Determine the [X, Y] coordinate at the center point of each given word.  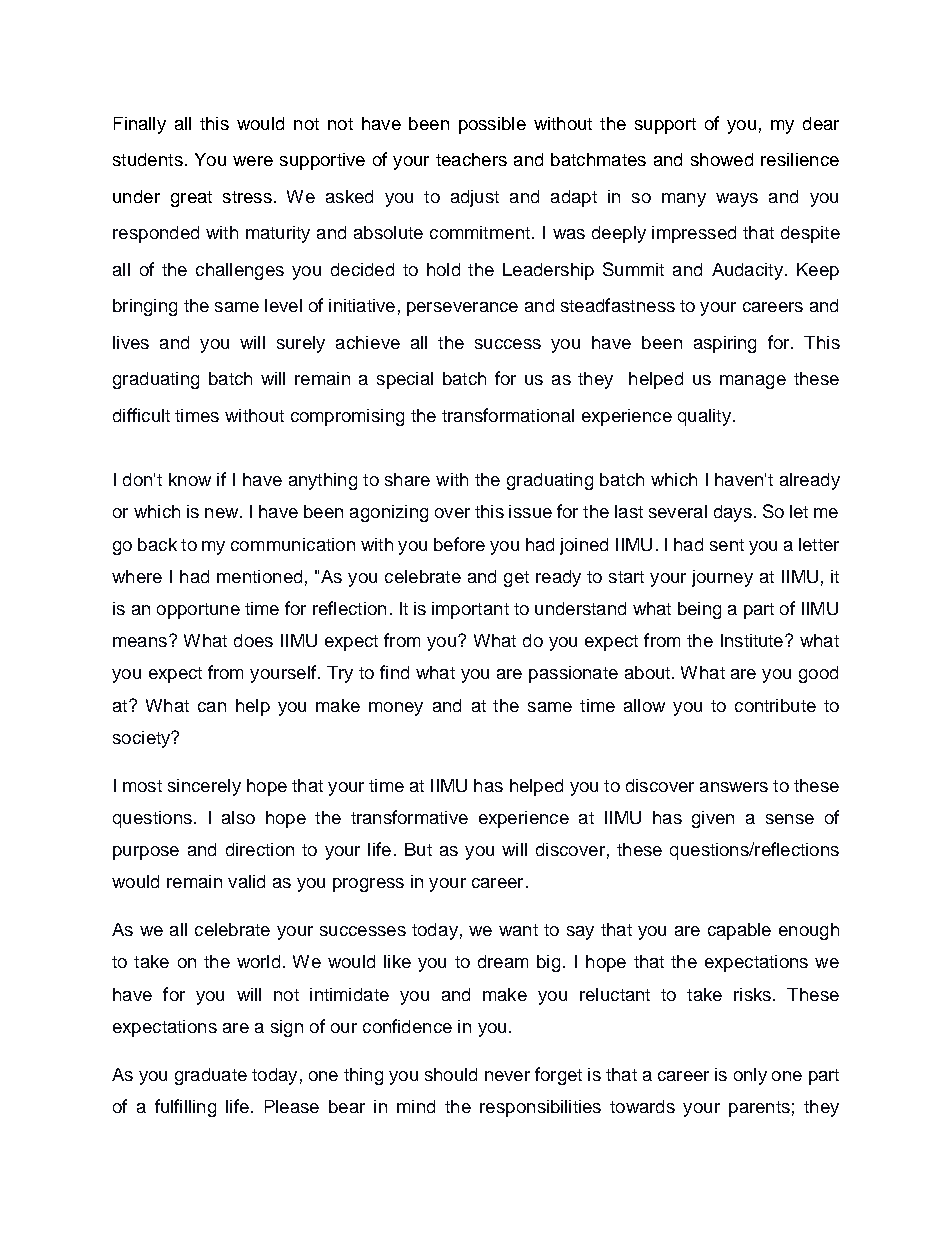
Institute [753, 640]
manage [753, 382]
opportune [198, 611]
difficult [141, 415]
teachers [471, 159]
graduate [211, 1076]
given [713, 819]
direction [260, 849]
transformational [508, 415]
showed [722, 159]
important [470, 610]
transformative [409, 817]
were [253, 161]
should [451, 1074]
